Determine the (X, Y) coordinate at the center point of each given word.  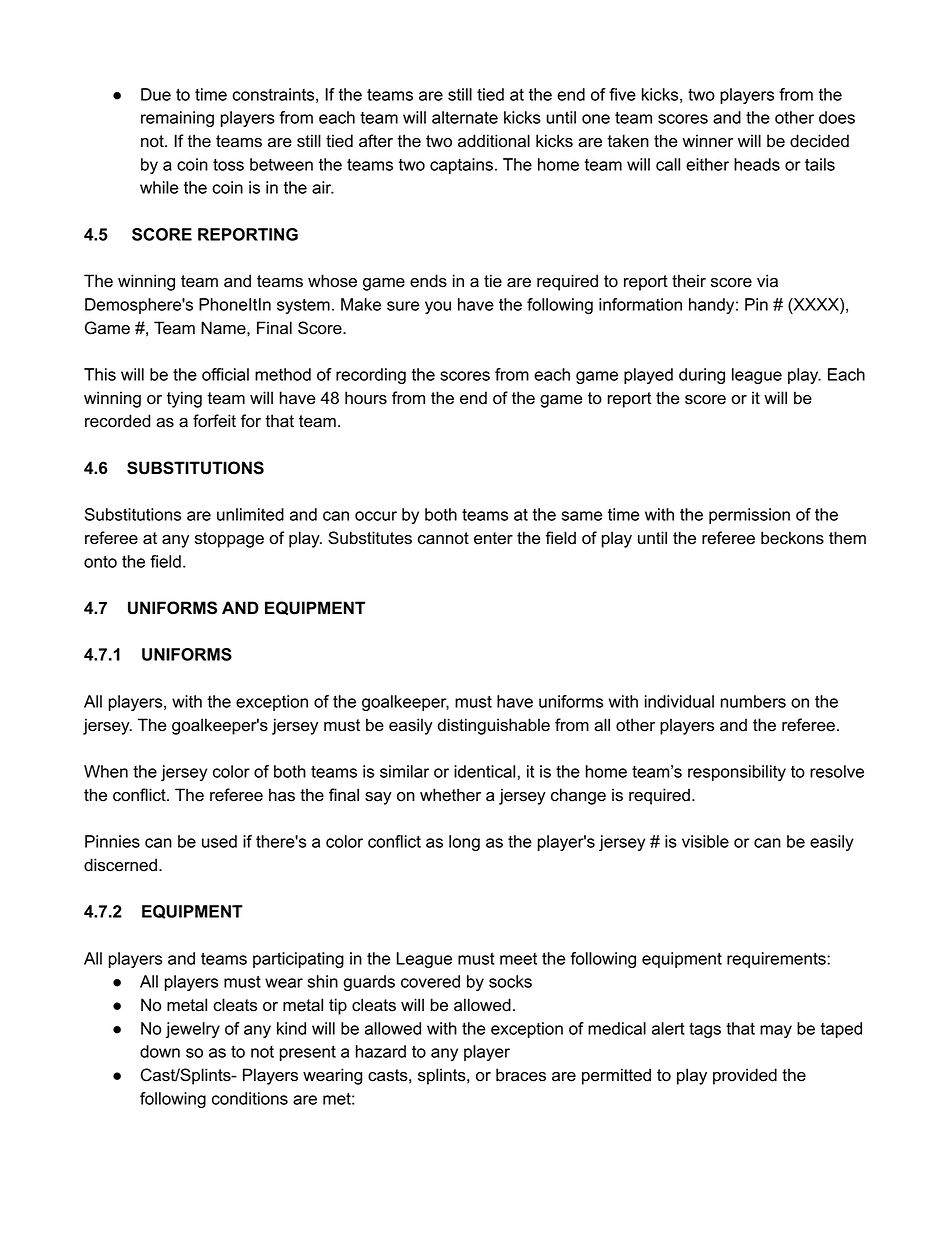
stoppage (229, 540)
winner (708, 141)
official (225, 374)
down (160, 1051)
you (438, 307)
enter (493, 538)
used (219, 841)
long (464, 843)
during (702, 376)
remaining (177, 119)
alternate (465, 117)
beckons (792, 538)
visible (705, 841)
